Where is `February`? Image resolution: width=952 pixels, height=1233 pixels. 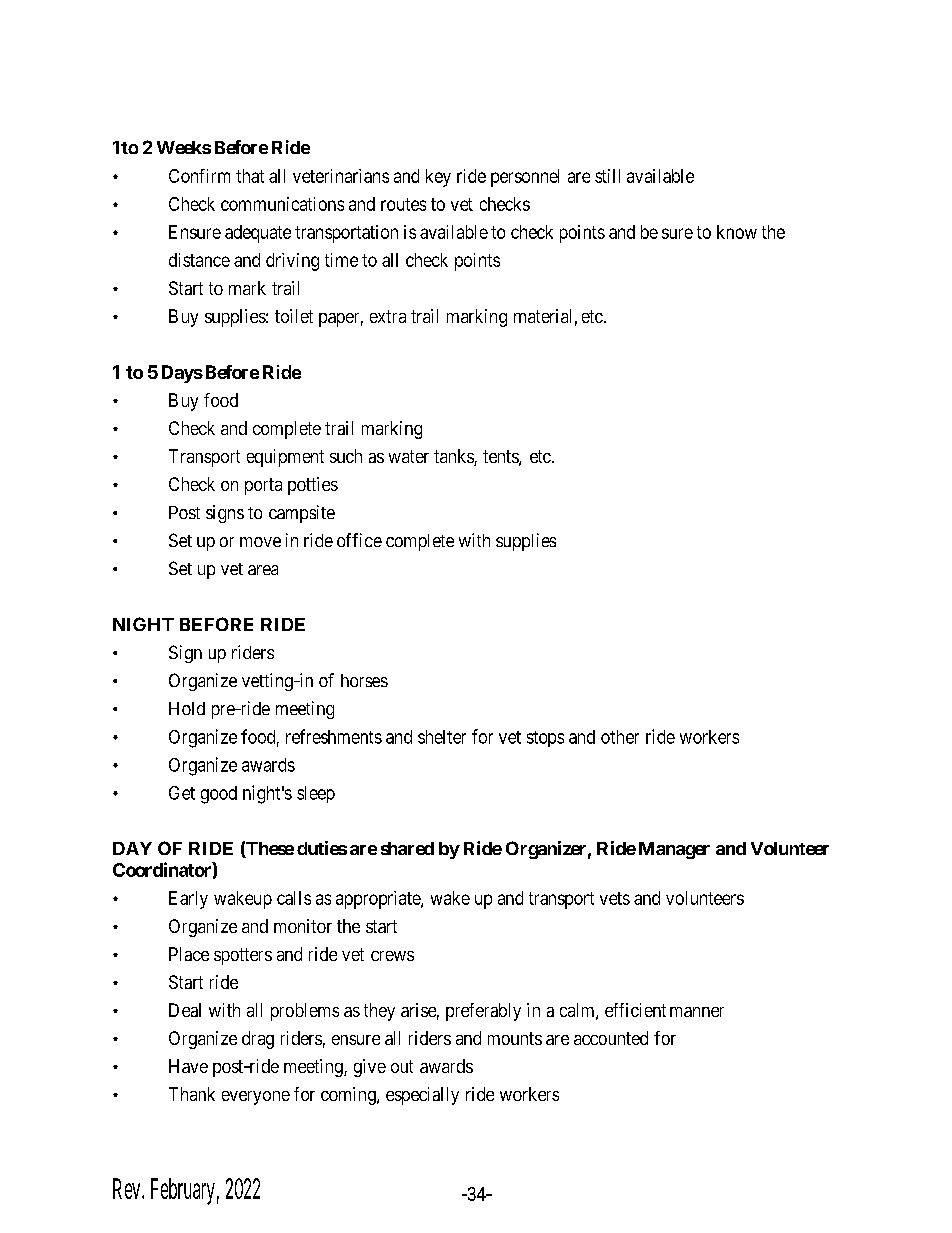
February is located at coordinates (183, 1191).
